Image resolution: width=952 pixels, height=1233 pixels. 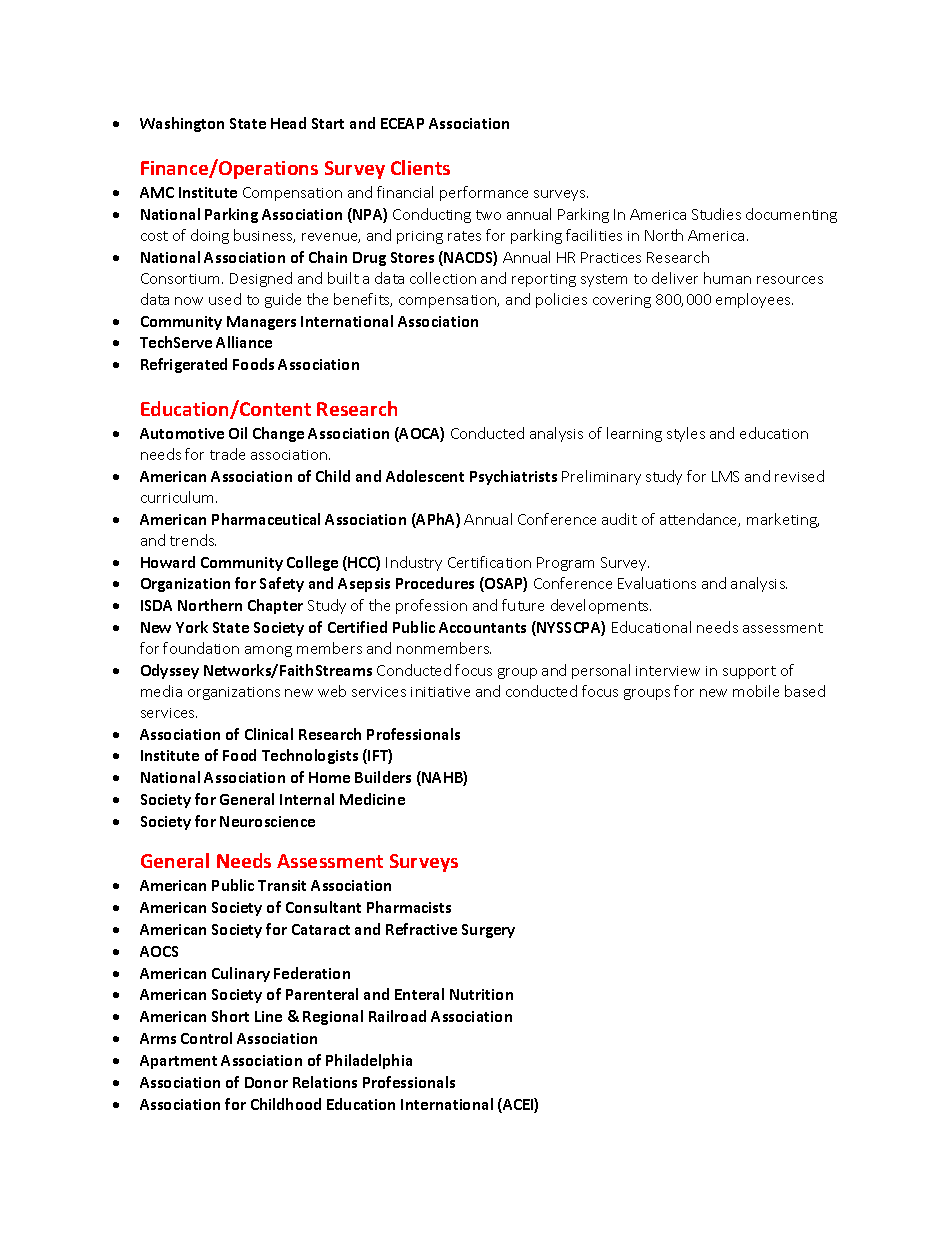 What do you see at coordinates (484, 193) in the image?
I see `performance` at bounding box center [484, 193].
